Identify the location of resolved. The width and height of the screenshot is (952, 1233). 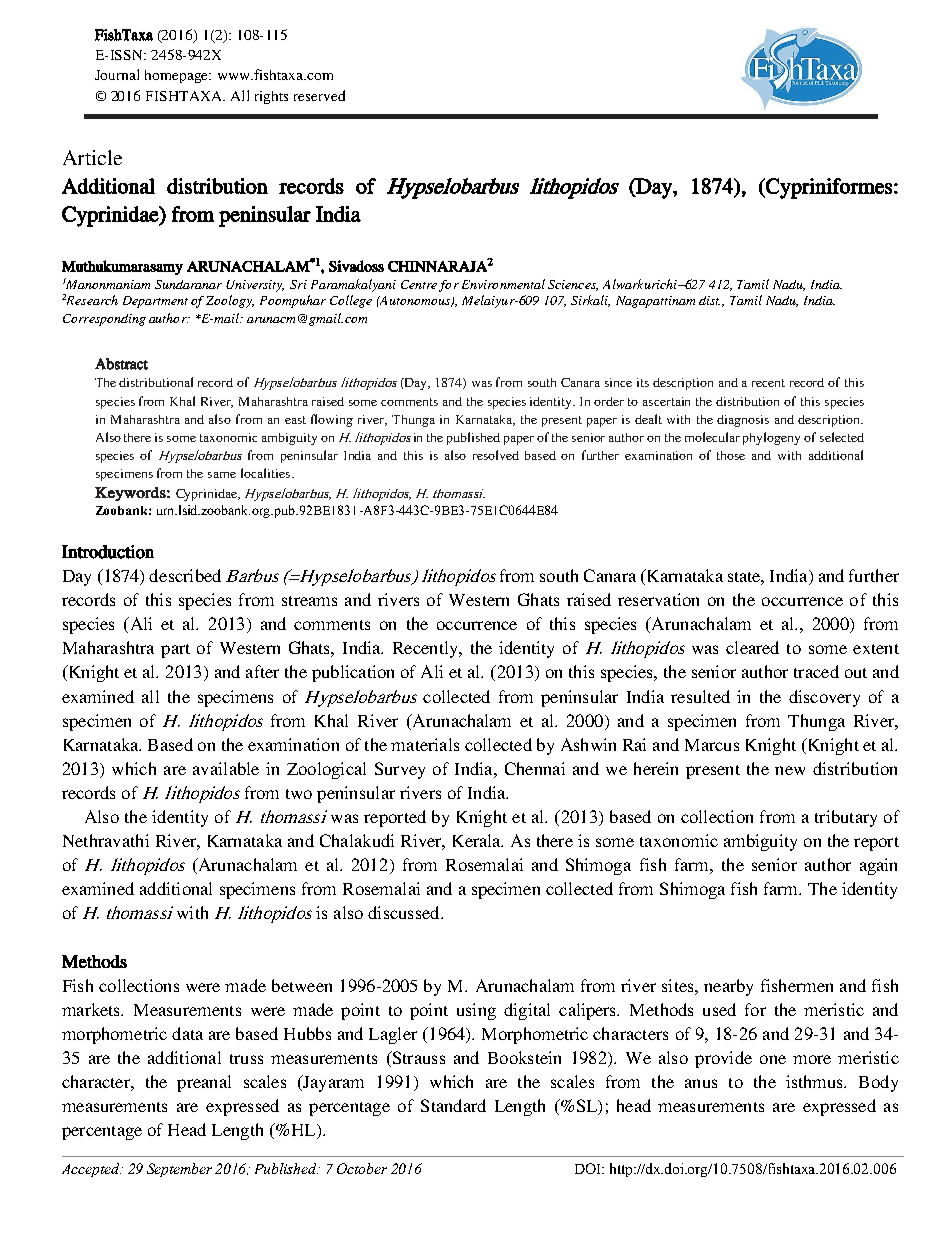
(496, 455).
